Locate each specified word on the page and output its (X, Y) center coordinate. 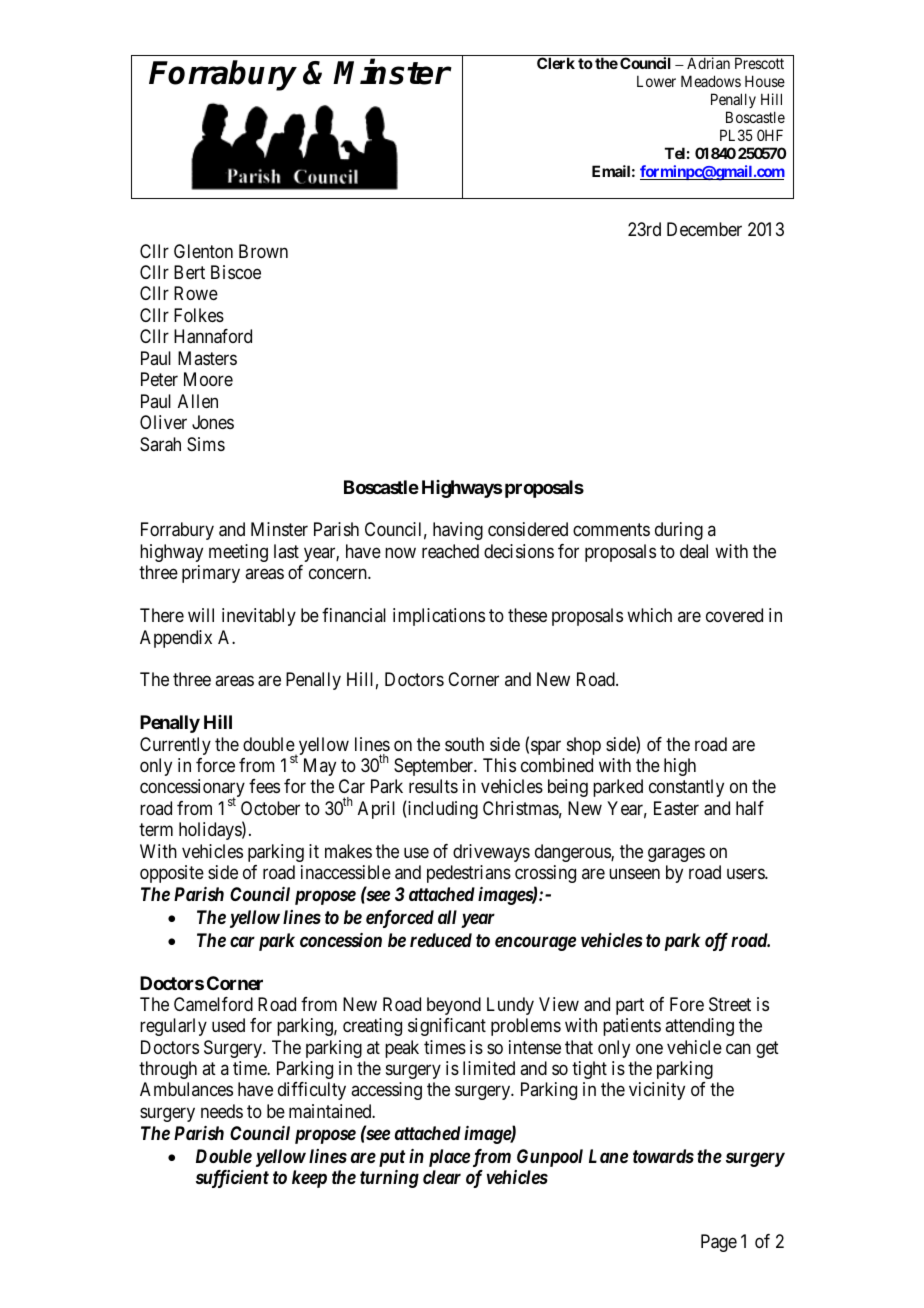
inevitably (259, 617)
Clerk (556, 63)
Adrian (708, 63)
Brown (263, 251)
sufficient (232, 1179)
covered (734, 615)
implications (439, 617)
